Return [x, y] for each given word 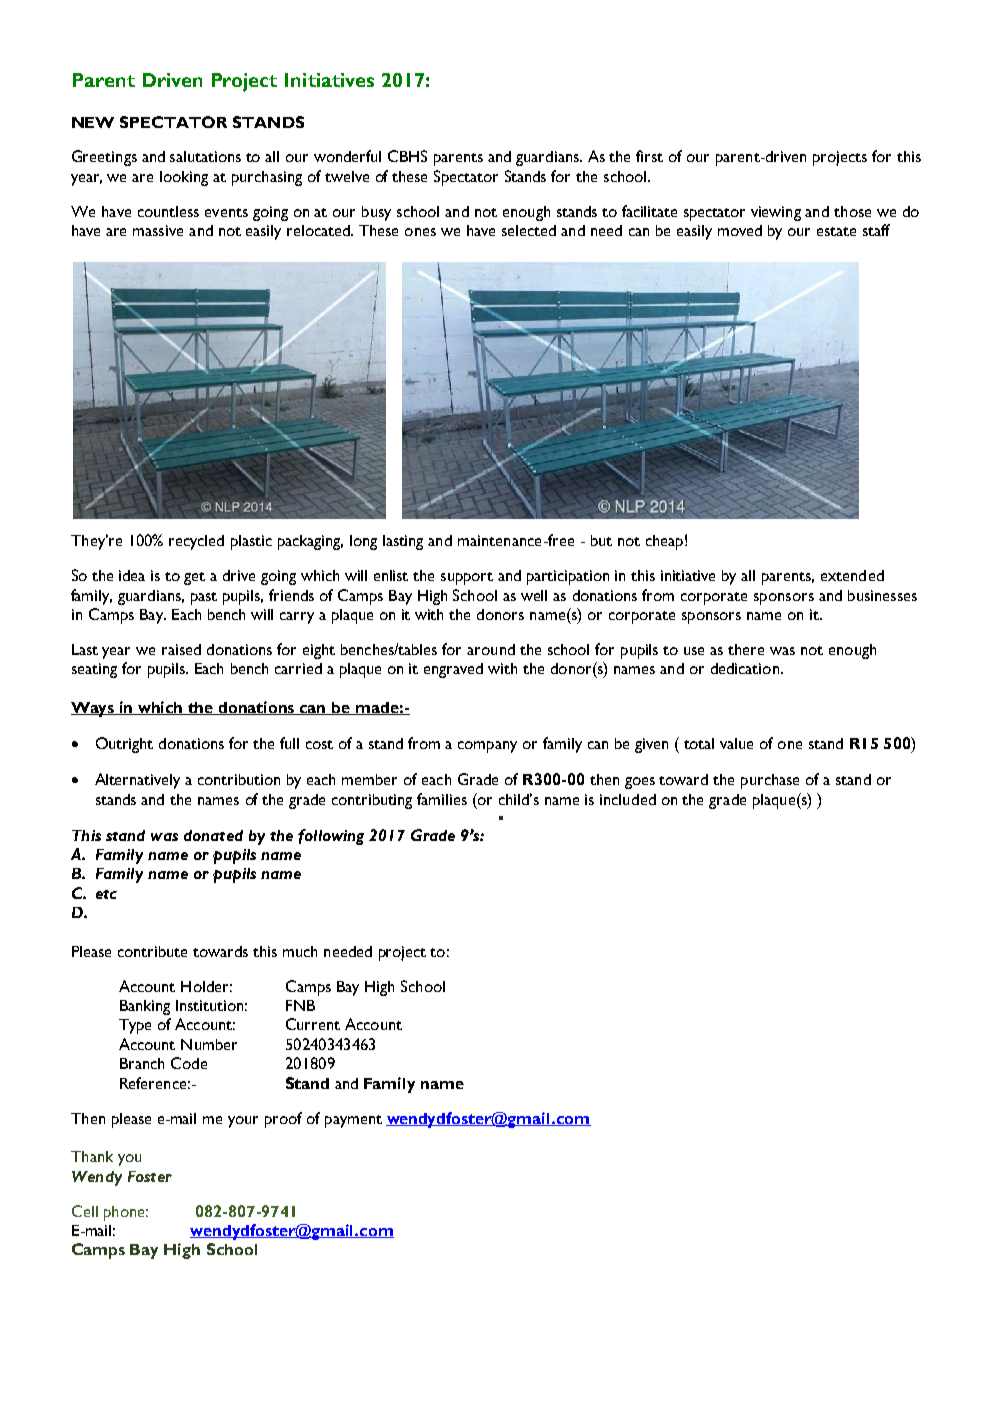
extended [852, 575]
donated [213, 835]
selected [529, 230]
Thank [92, 1156]
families [442, 799]
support [467, 578]
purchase [770, 781]
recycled [196, 542]
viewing [776, 213]
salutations [205, 156]
